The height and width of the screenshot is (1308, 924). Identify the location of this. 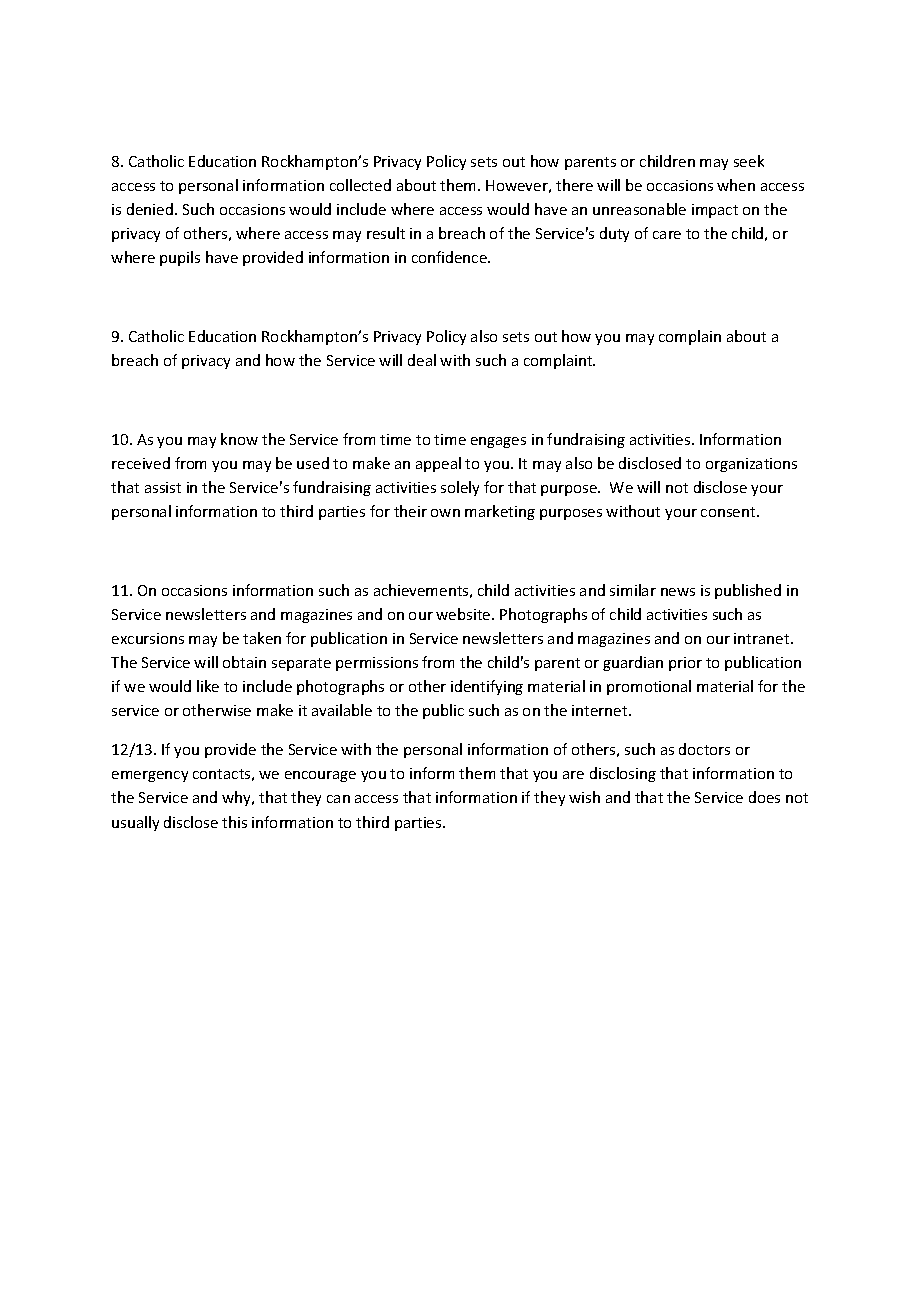
(234, 822).
